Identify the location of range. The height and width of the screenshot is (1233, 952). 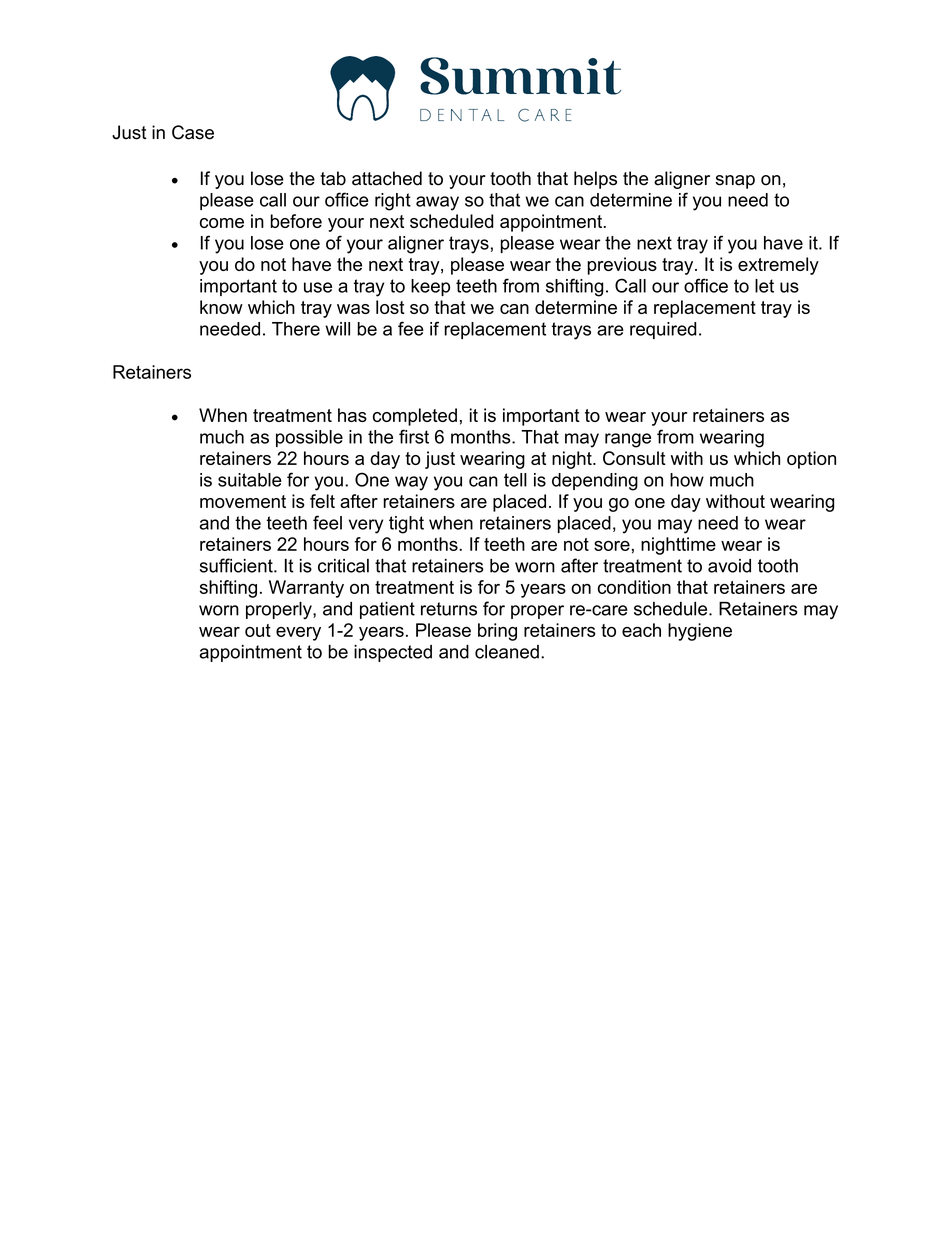
(628, 440).
